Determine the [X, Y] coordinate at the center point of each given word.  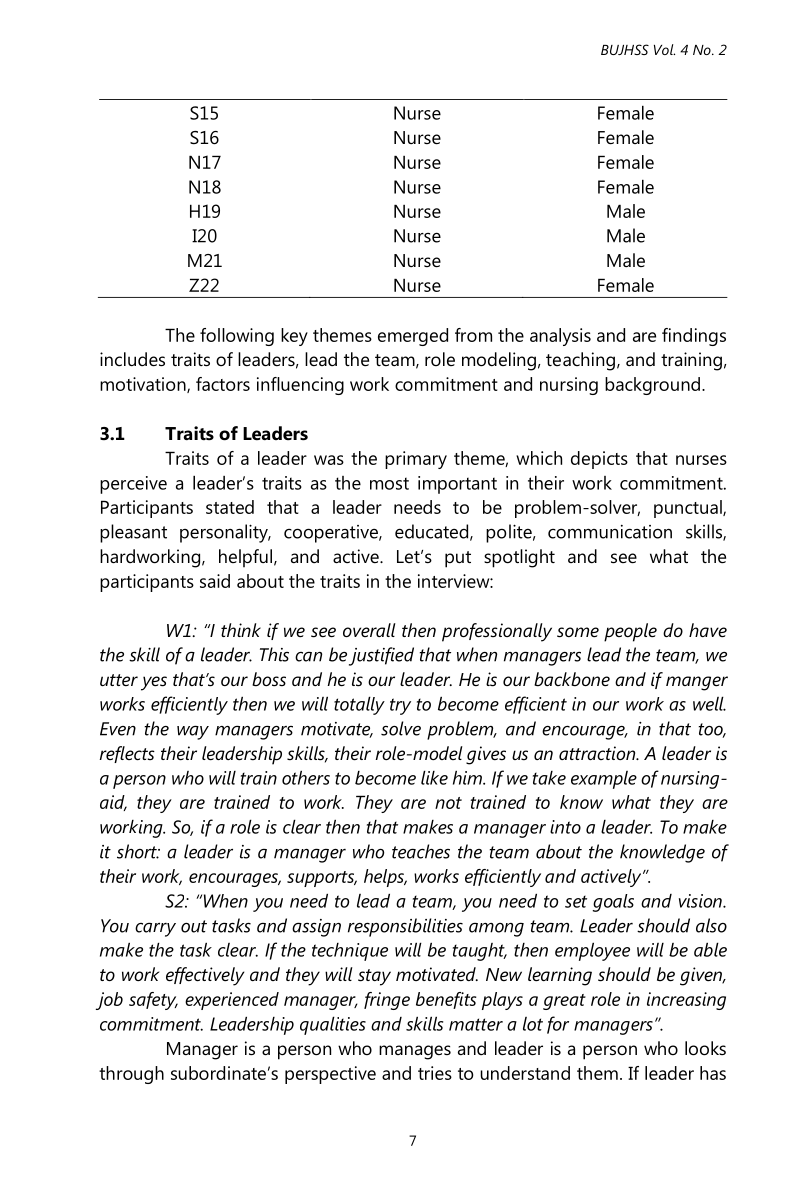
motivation [144, 385]
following [237, 337]
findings [694, 337]
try [400, 706]
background [652, 386]
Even [118, 729]
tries [435, 1073]
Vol [664, 49]
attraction [598, 753]
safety [153, 1001]
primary [416, 460]
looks [705, 1048]
